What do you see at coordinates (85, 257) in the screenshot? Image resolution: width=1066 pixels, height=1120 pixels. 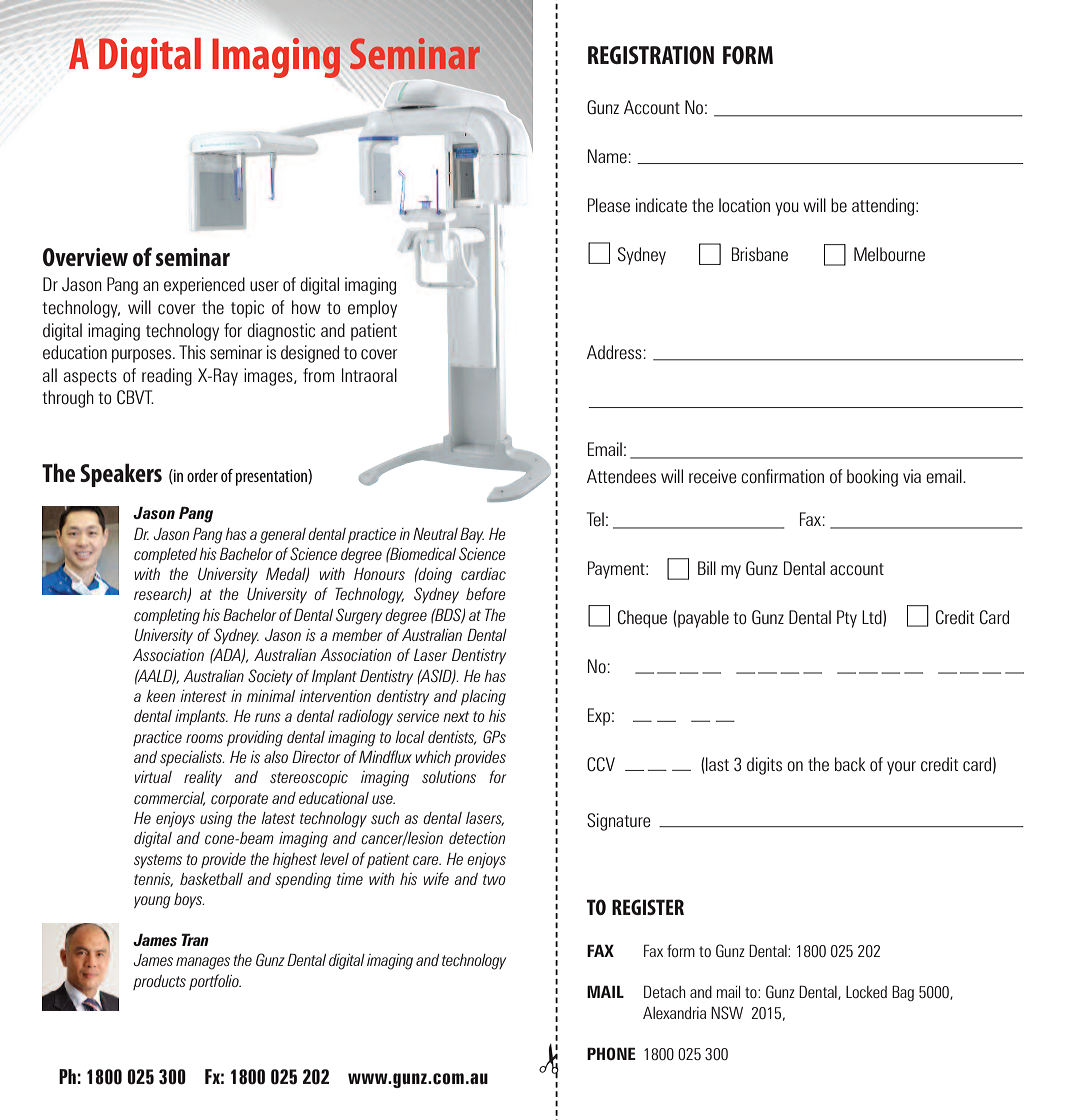 I see `Overview` at bounding box center [85, 257].
